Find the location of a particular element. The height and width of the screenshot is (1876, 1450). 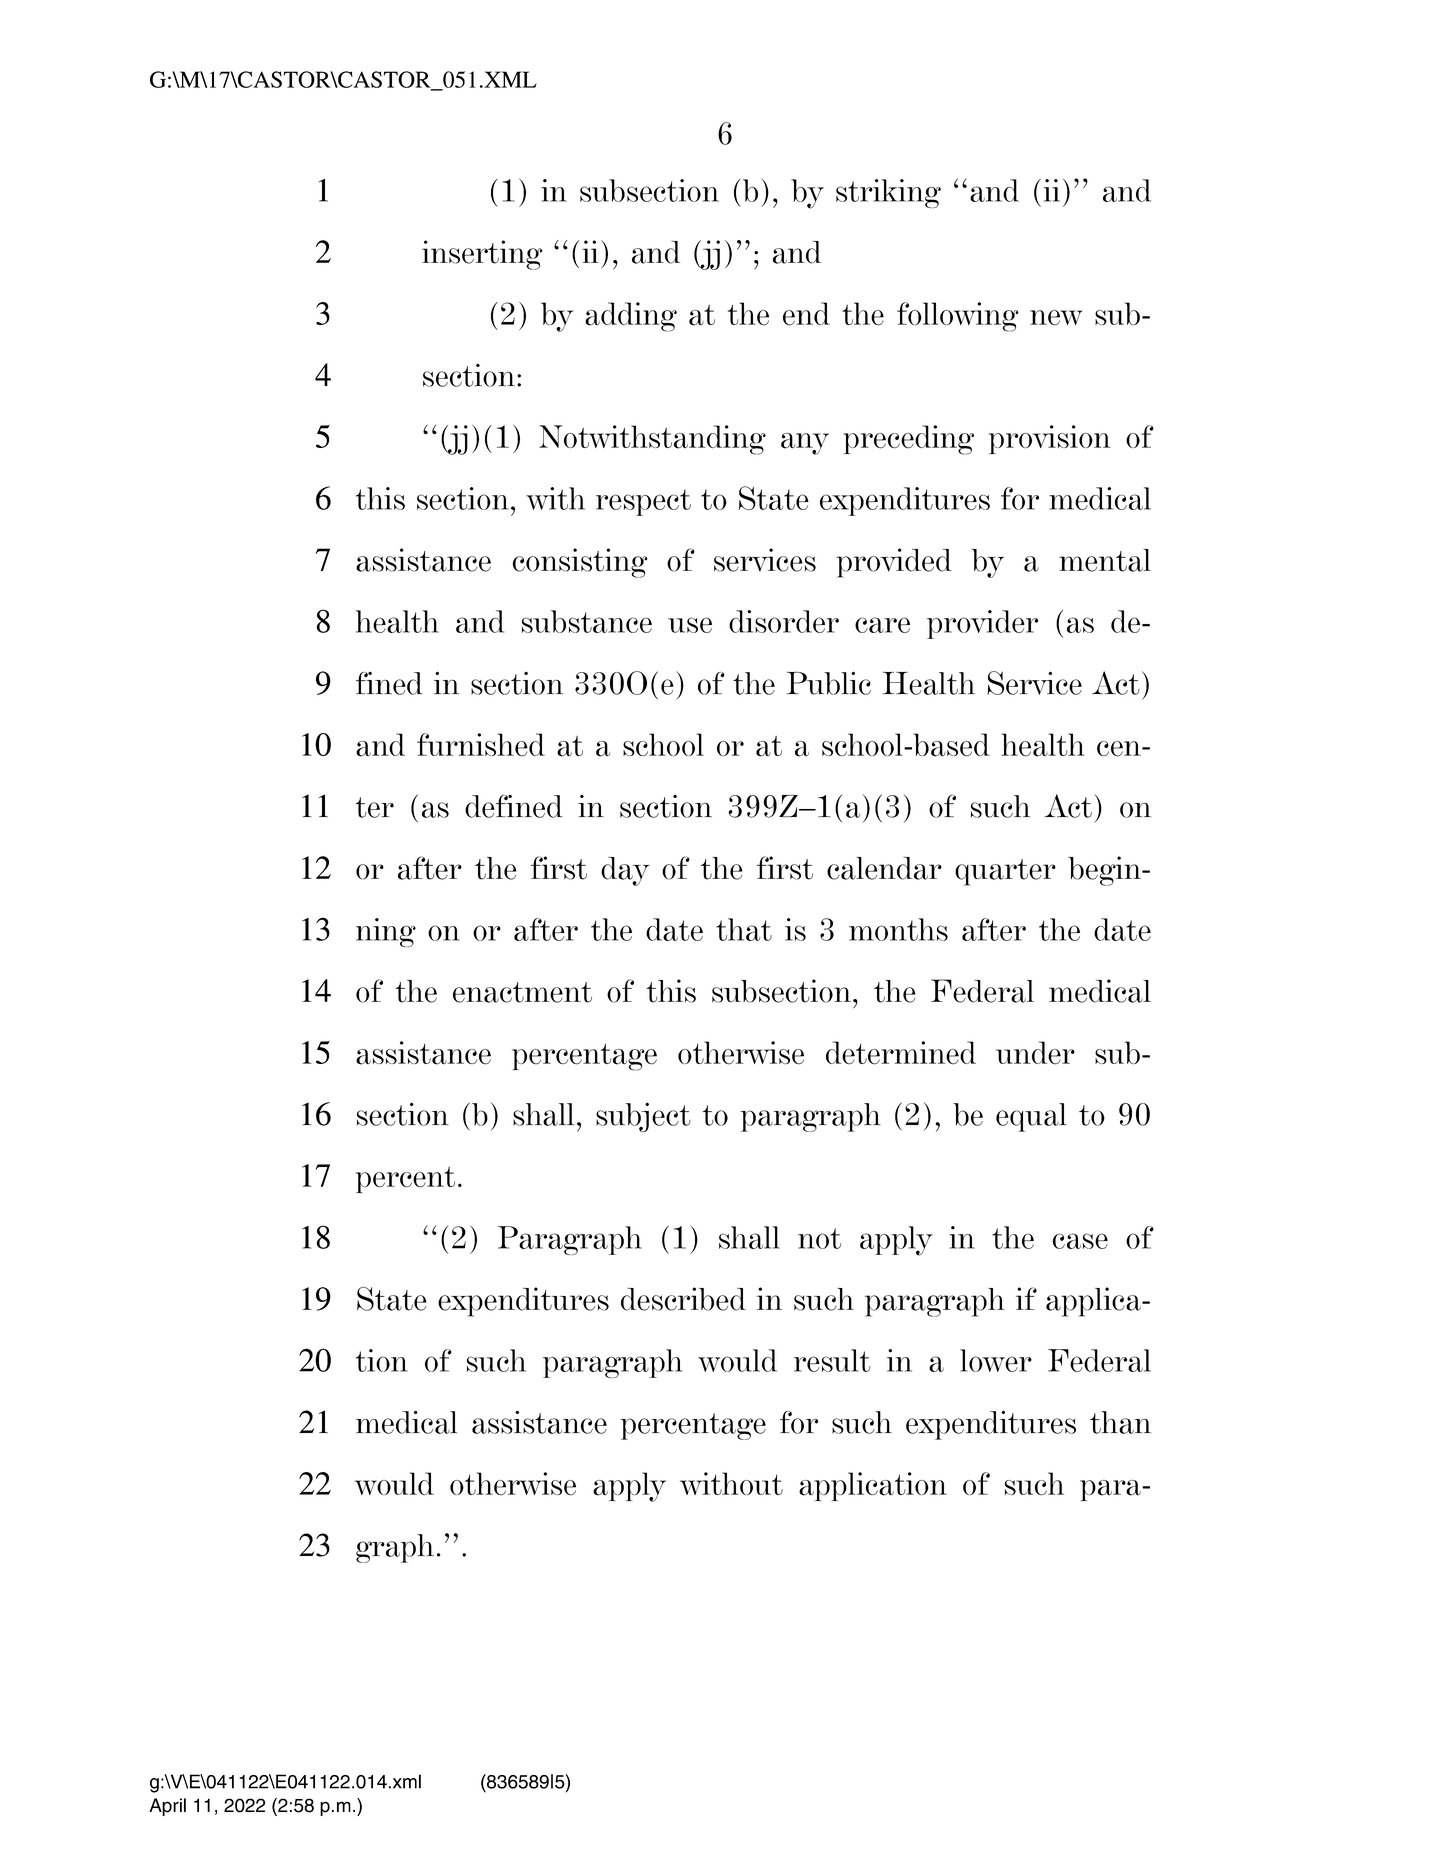

result is located at coordinates (832, 1360).
